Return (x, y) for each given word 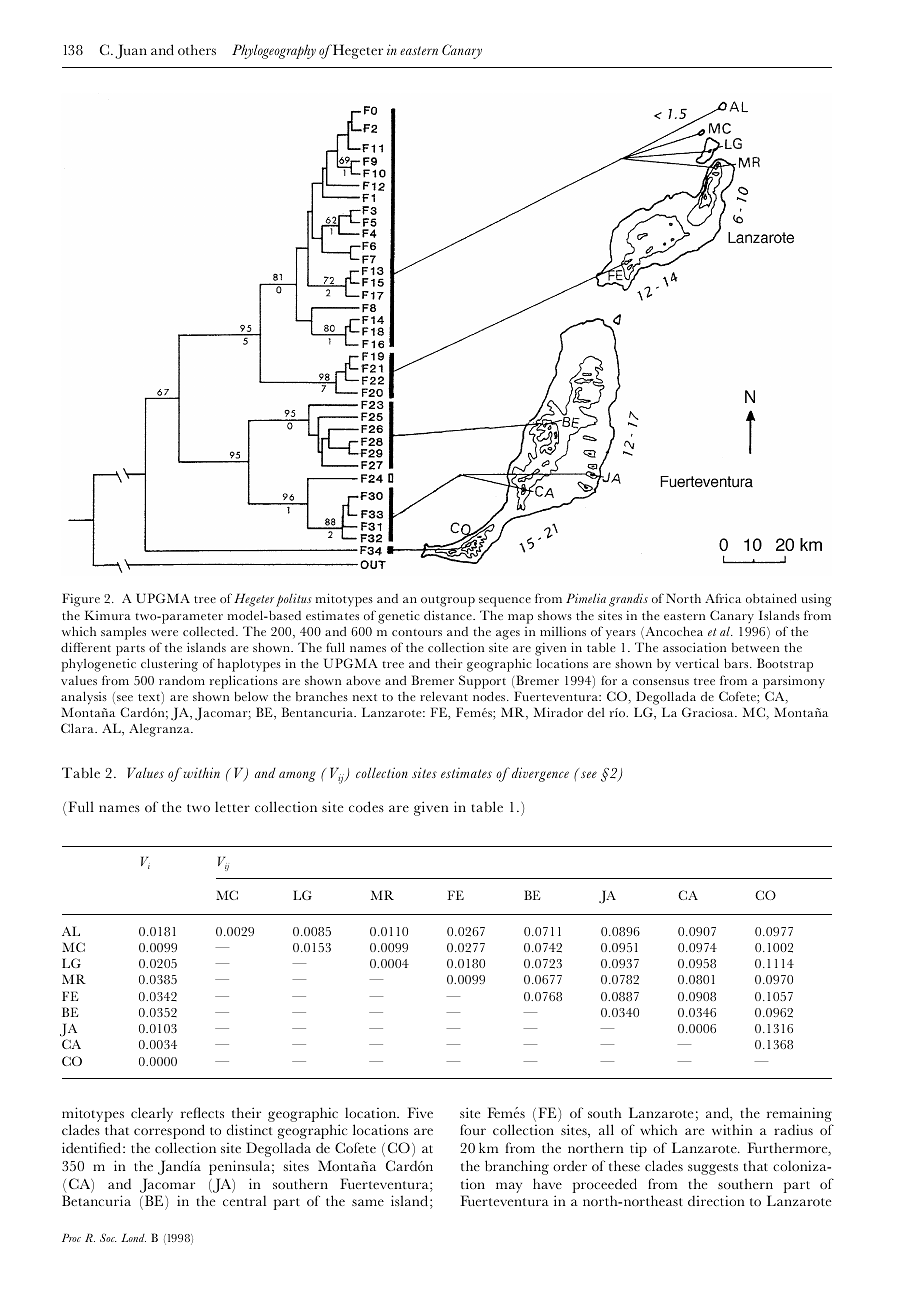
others (197, 49)
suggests (713, 1169)
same (368, 1202)
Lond (133, 1238)
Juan (131, 51)
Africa (723, 598)
